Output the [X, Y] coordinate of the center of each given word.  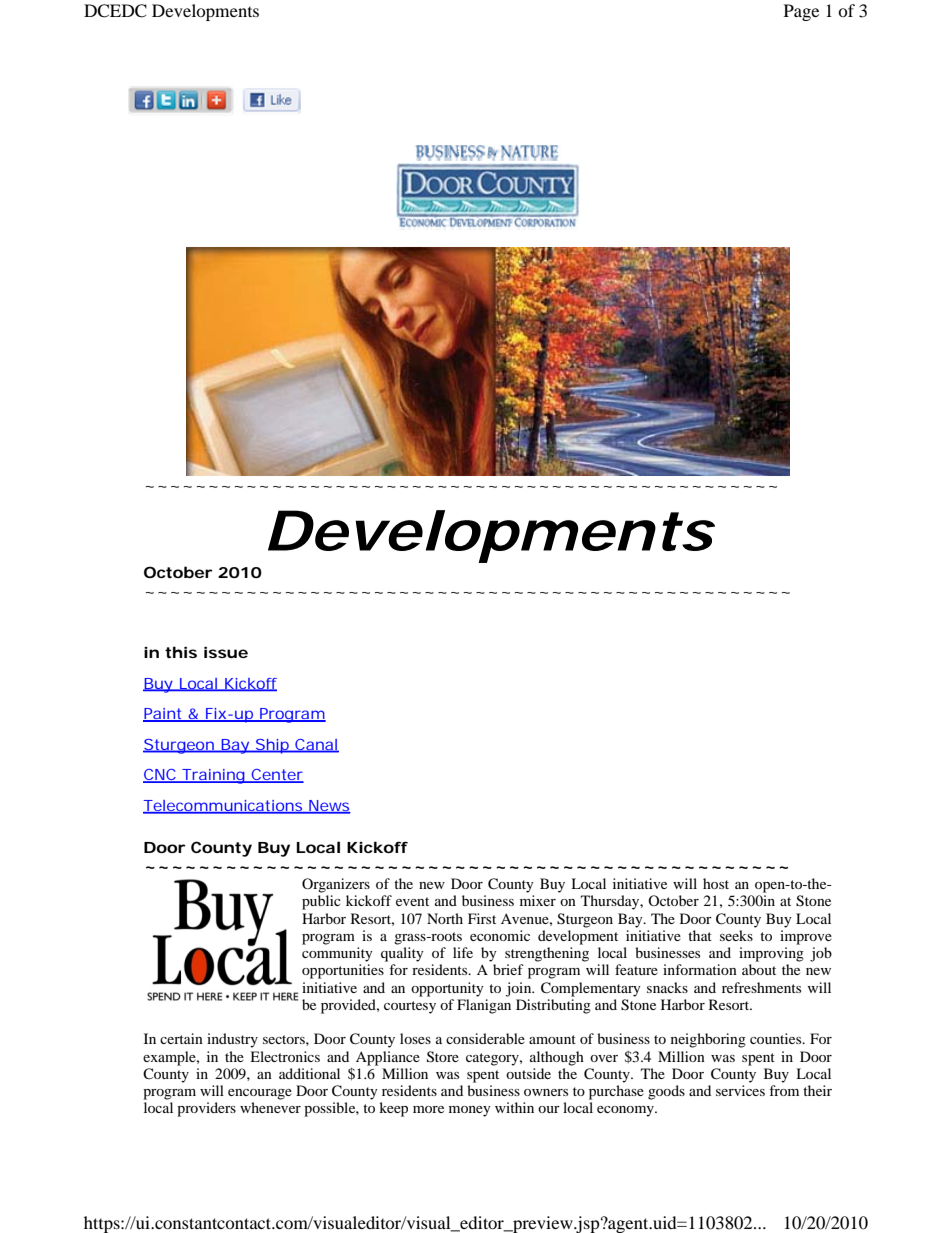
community [337, 954]
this [181, 652]
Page [801, 12]
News [329, 806]
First [482, 918]
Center [276, 776]
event [412, 901]
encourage [260, 1094]
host [716, 883]
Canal [316, 745]
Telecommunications [223, 807]
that [700, 935]
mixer [538, 900]
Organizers [336, 885]
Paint [163, 715]
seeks [736, 935]
